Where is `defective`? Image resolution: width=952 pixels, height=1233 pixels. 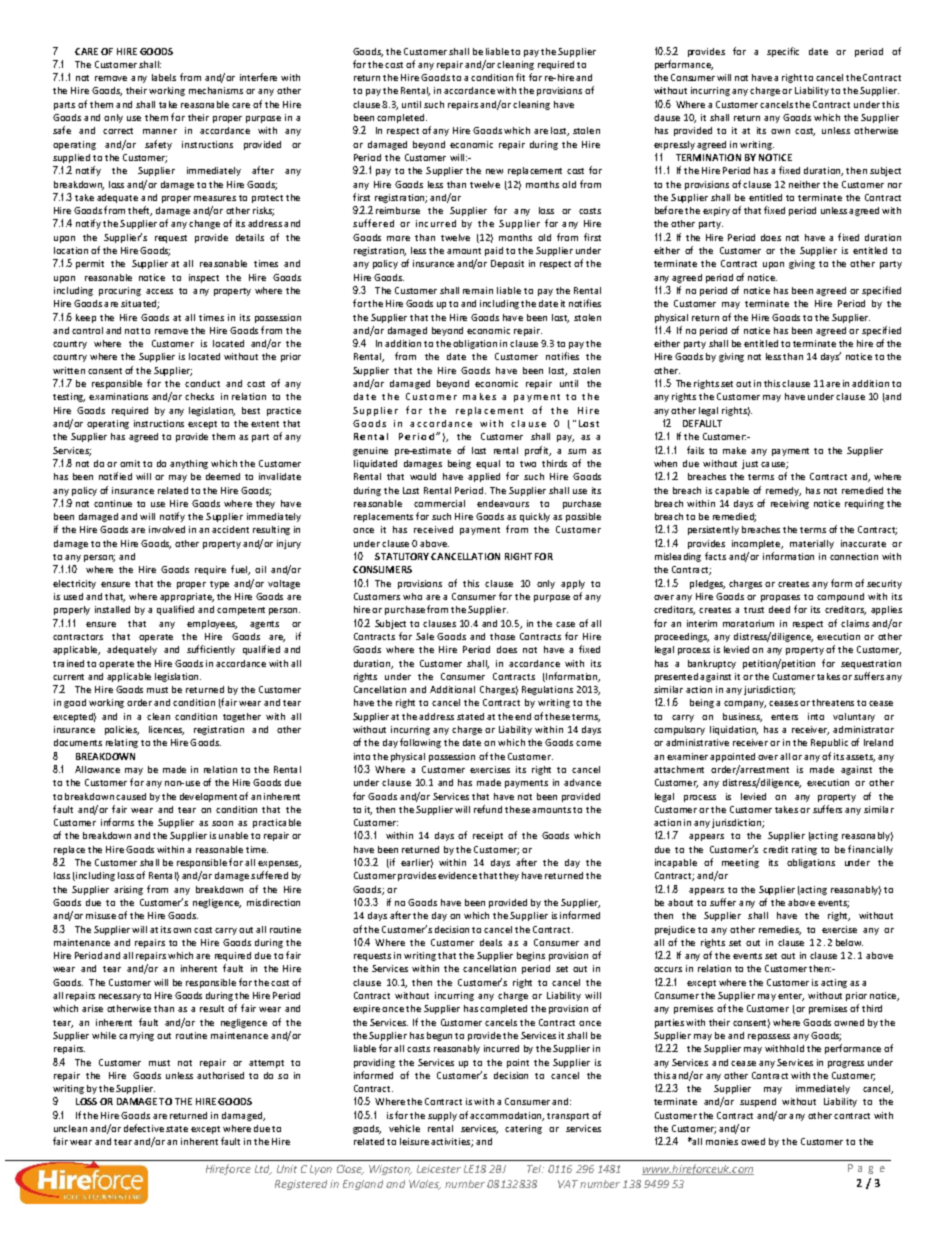 defective is located at coordinates (144, 1128).
